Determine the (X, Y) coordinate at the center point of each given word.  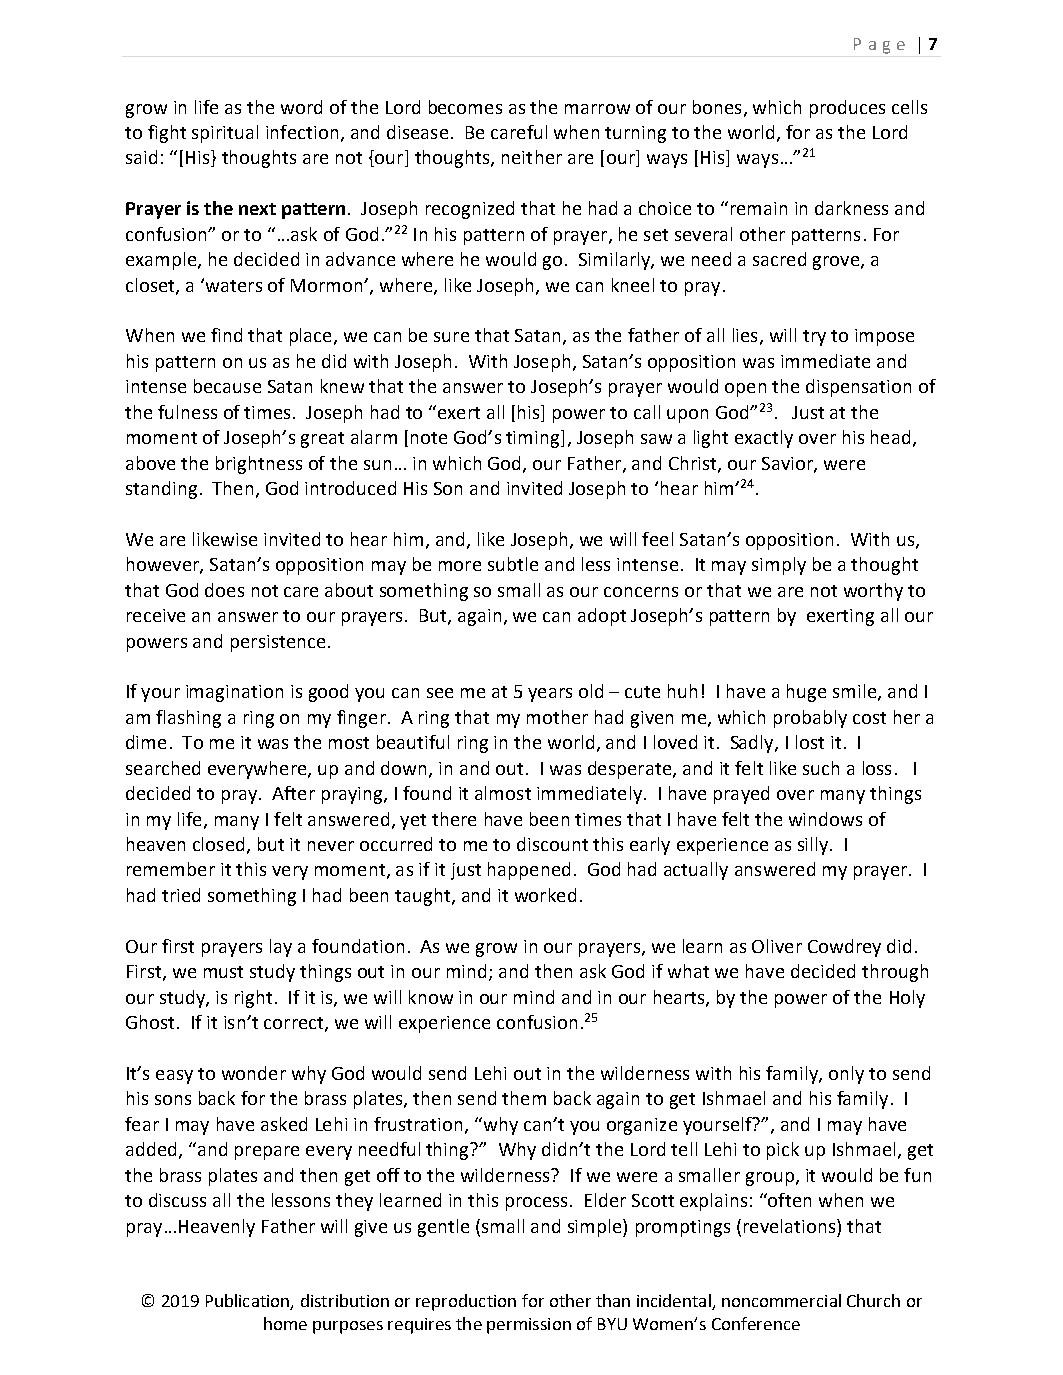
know (431, 997)
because (227, 386)
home (285, 1323)
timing (534, 439)
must (223, 972)
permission (529, 1326)
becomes (465, 107)
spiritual (225, 134)
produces (847, 109)
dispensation (858, 388)
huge (806, 693)
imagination (234, 693)
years (550, 695)
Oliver (777, 946)
